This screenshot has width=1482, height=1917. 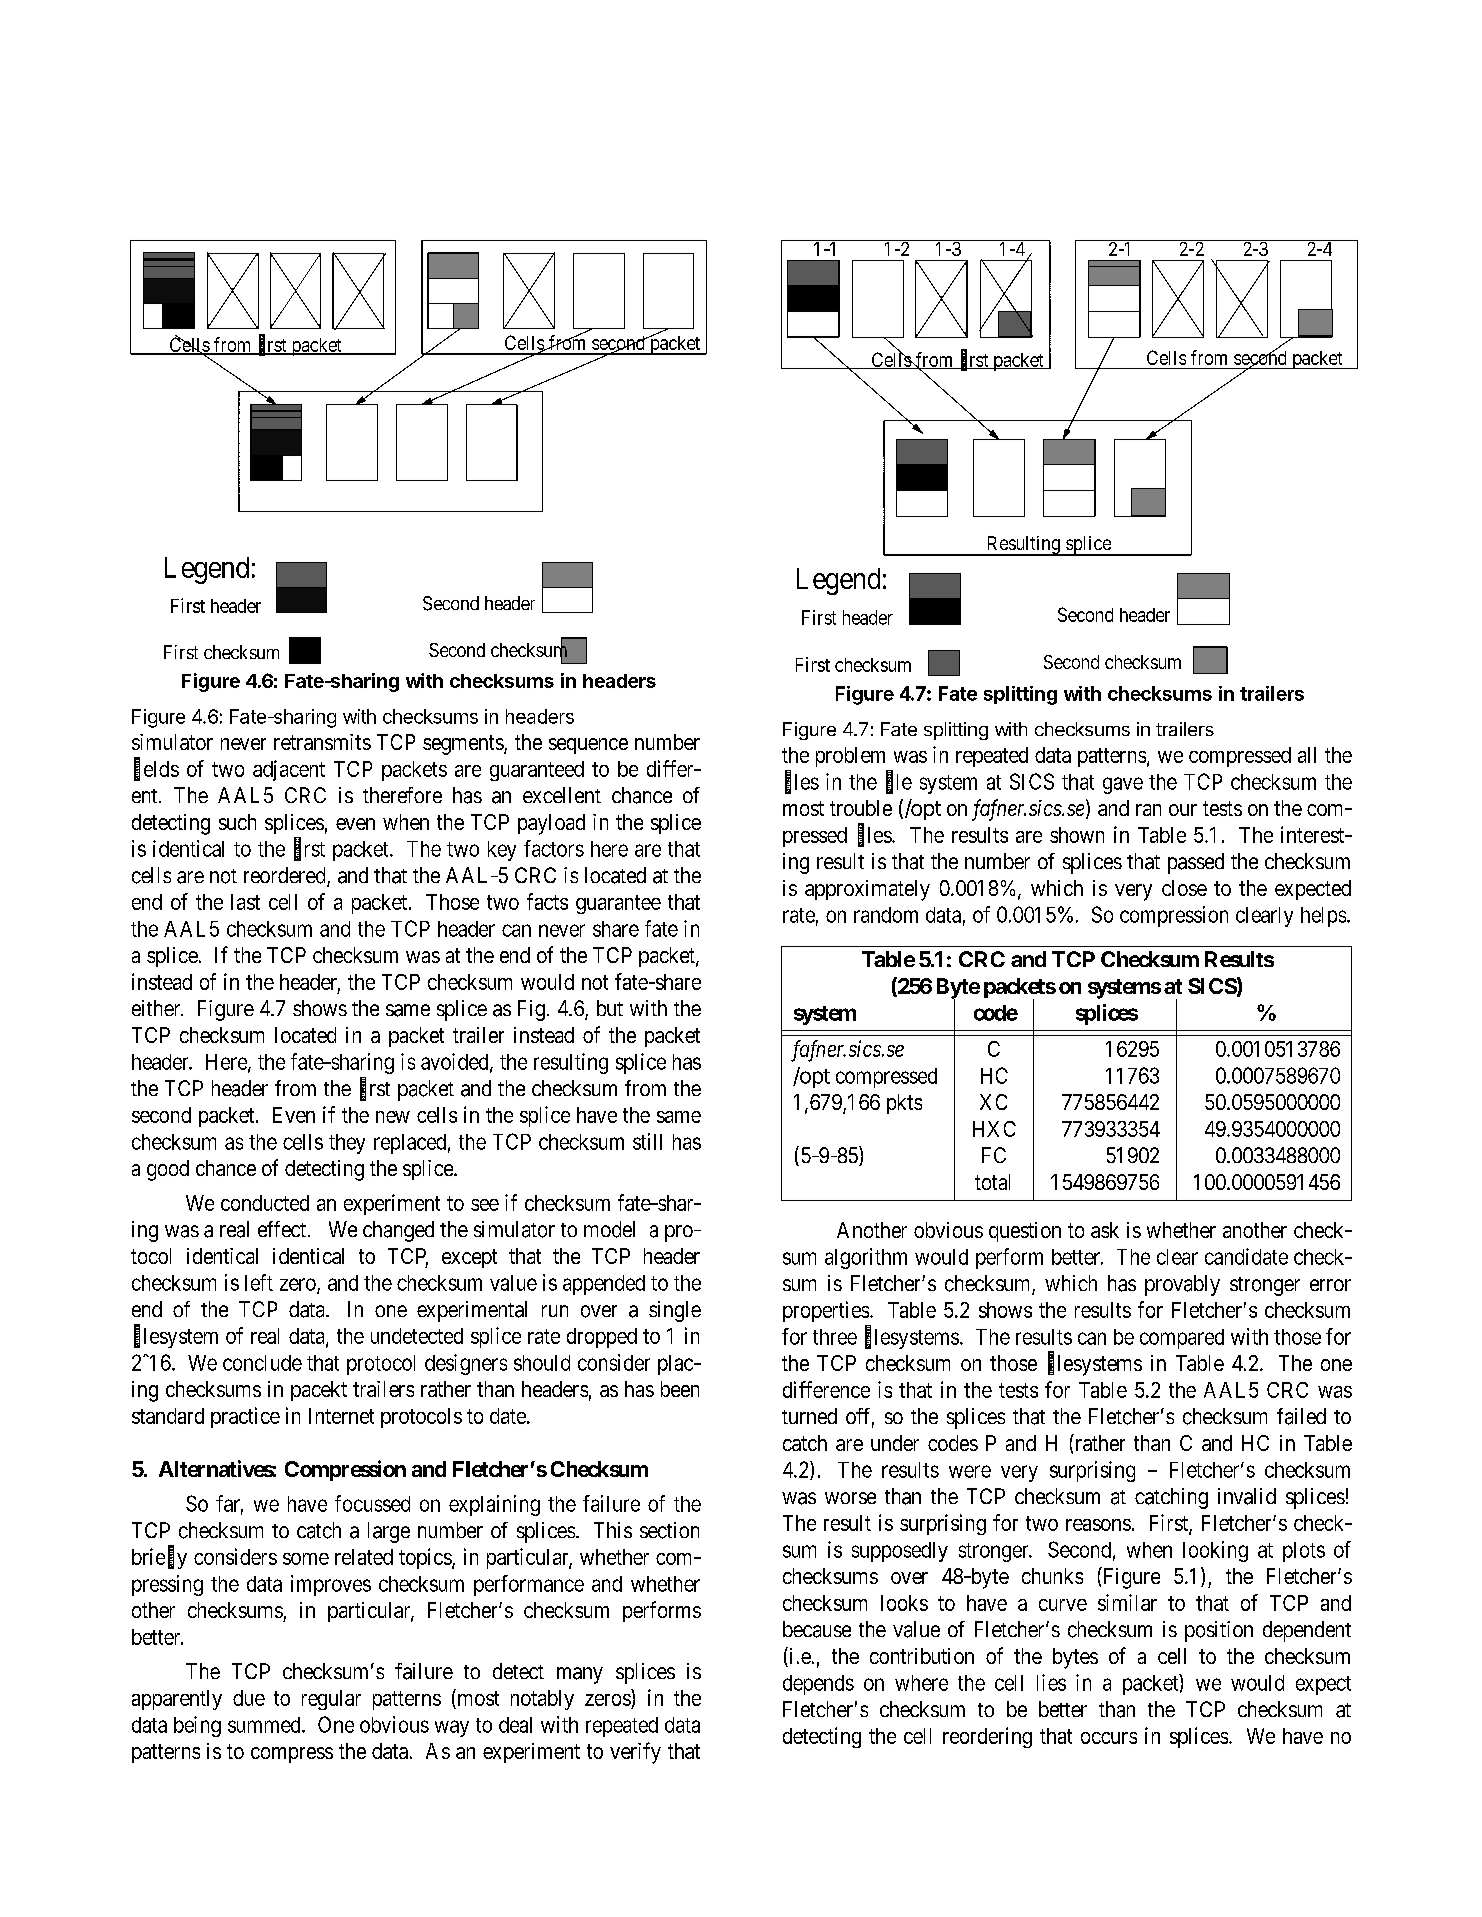 What do you see at coordinates (850, 757) in the screenshot?
I see `problem` at bounding box center [850, 757].
